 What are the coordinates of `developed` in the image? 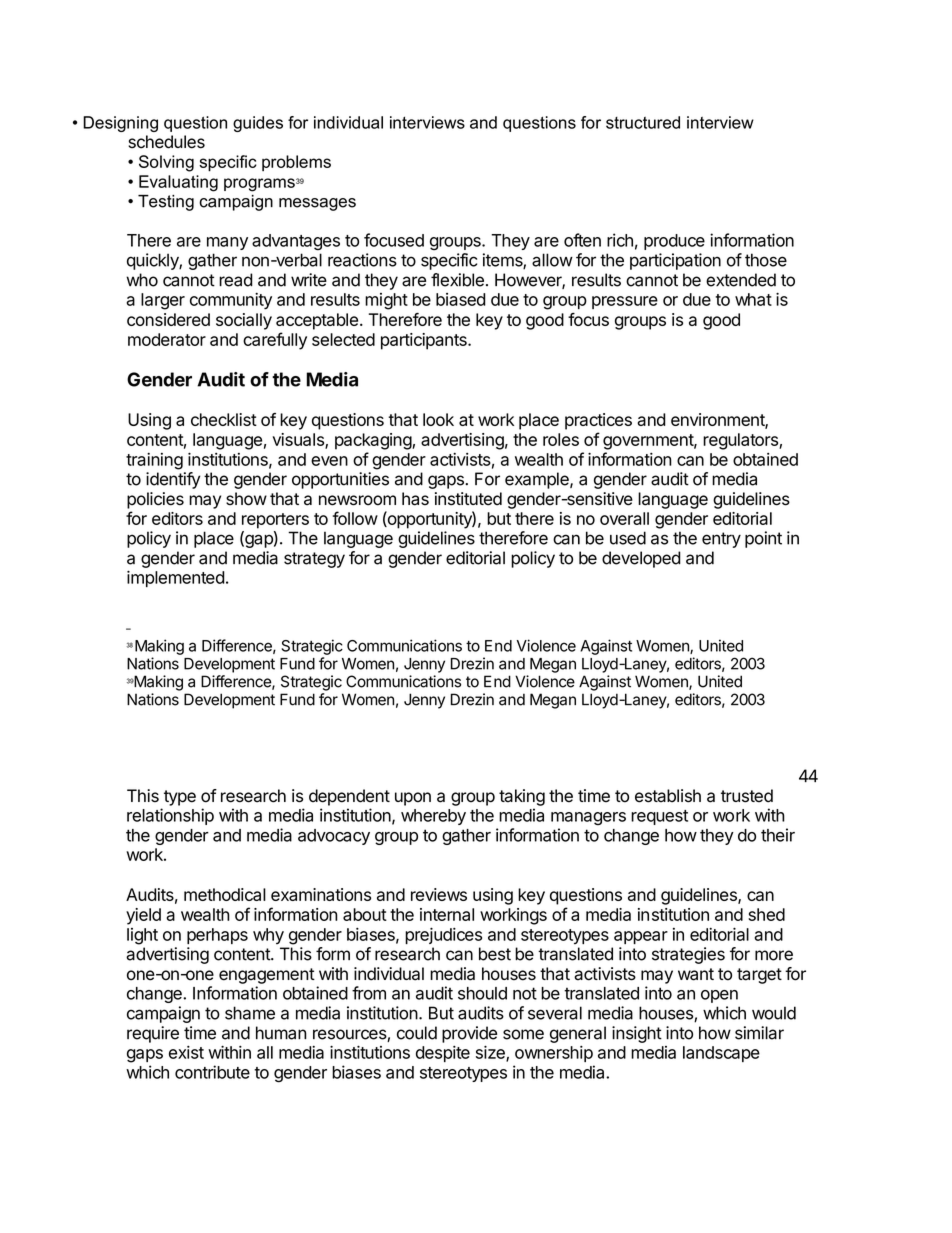 It's located at (641, 559).
